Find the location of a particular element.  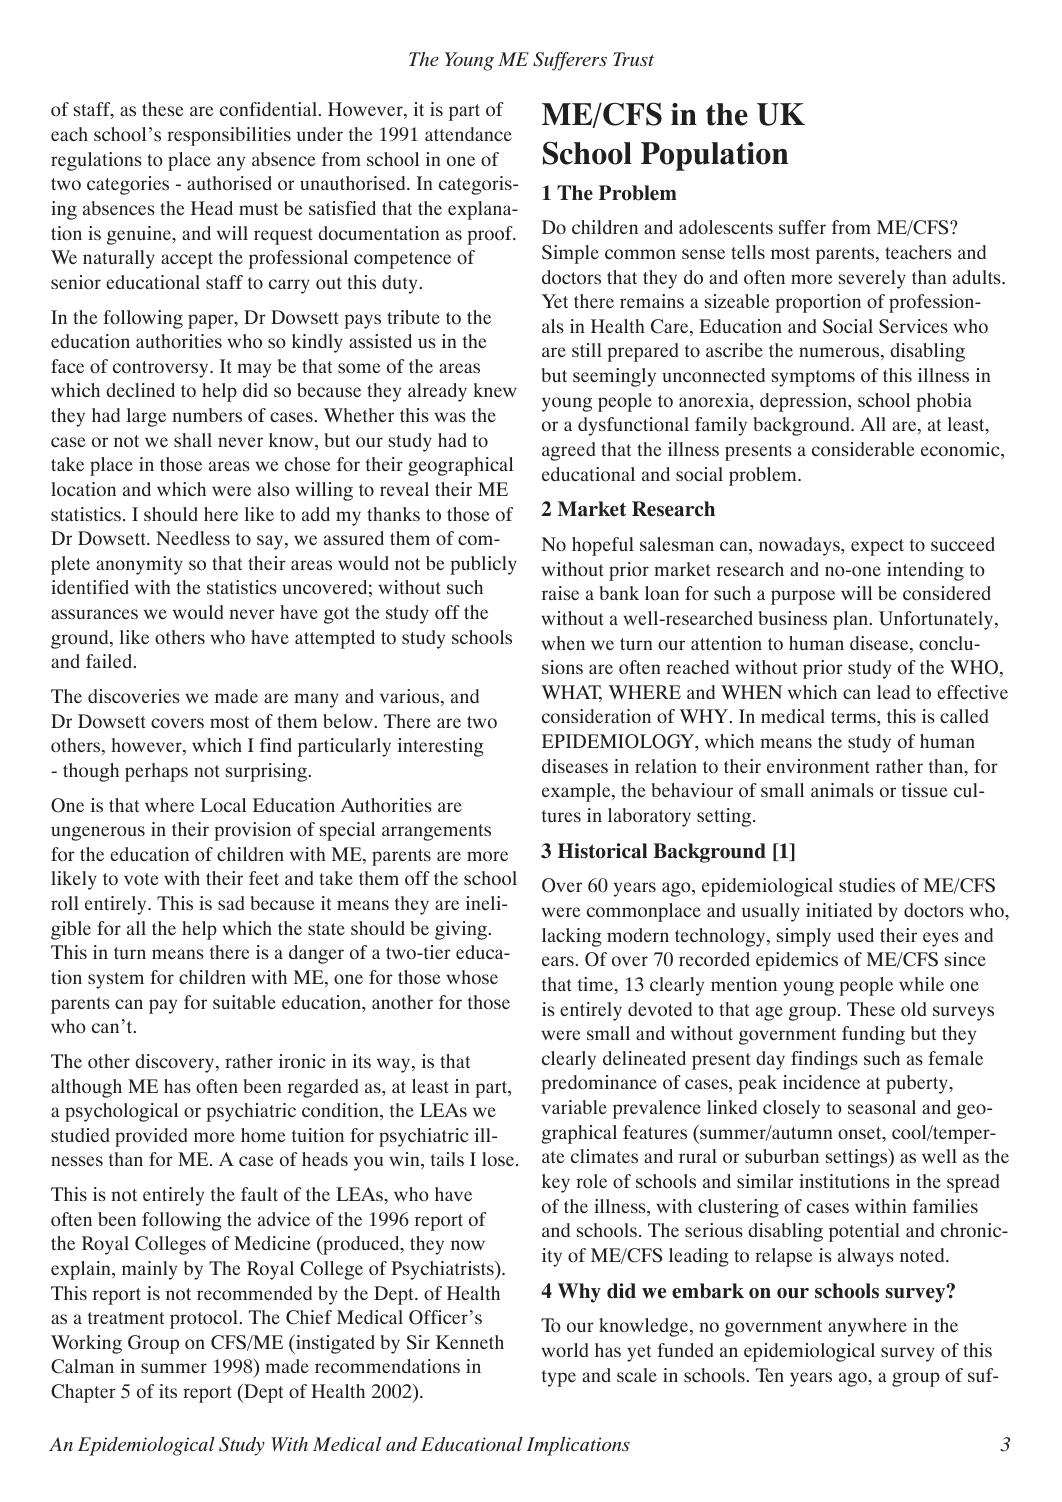

considerable is located at coordinates (863, 449).
